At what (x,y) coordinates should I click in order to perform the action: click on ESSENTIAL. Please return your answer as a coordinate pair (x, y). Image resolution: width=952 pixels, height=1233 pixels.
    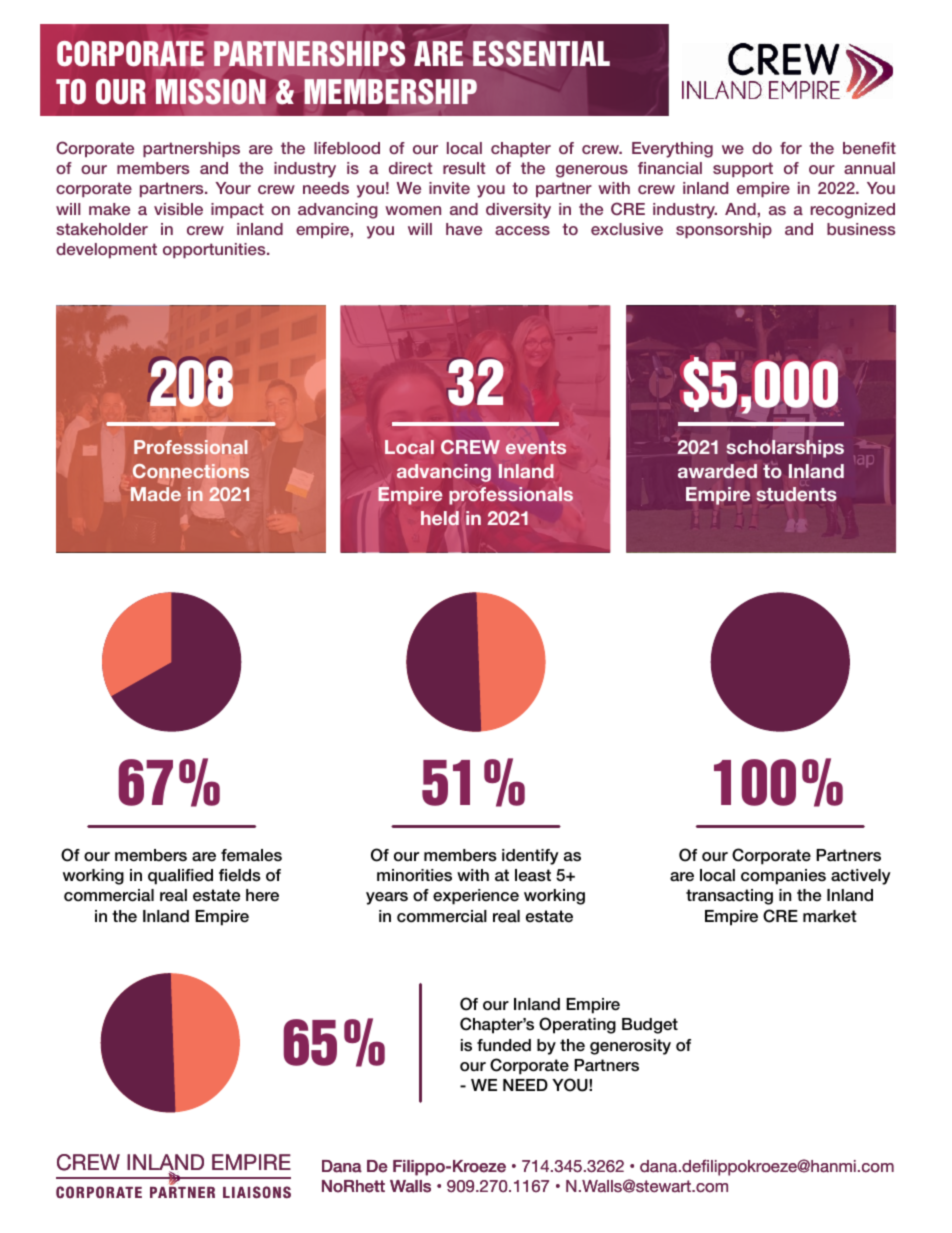
    Looking at the image, I should click on (541, 53).
